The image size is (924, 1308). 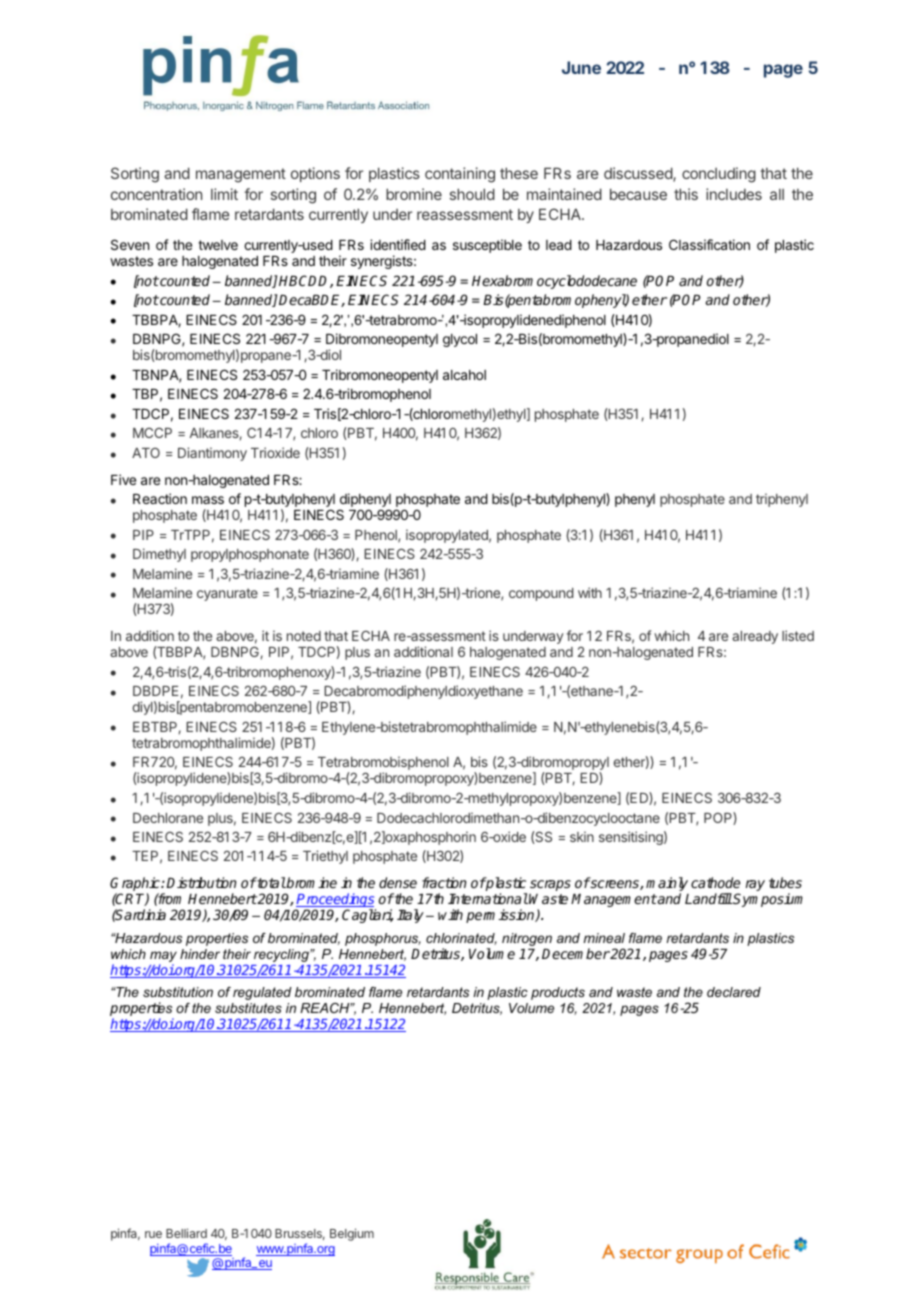 I want to click on glycol, so click(x=460, y=340).
